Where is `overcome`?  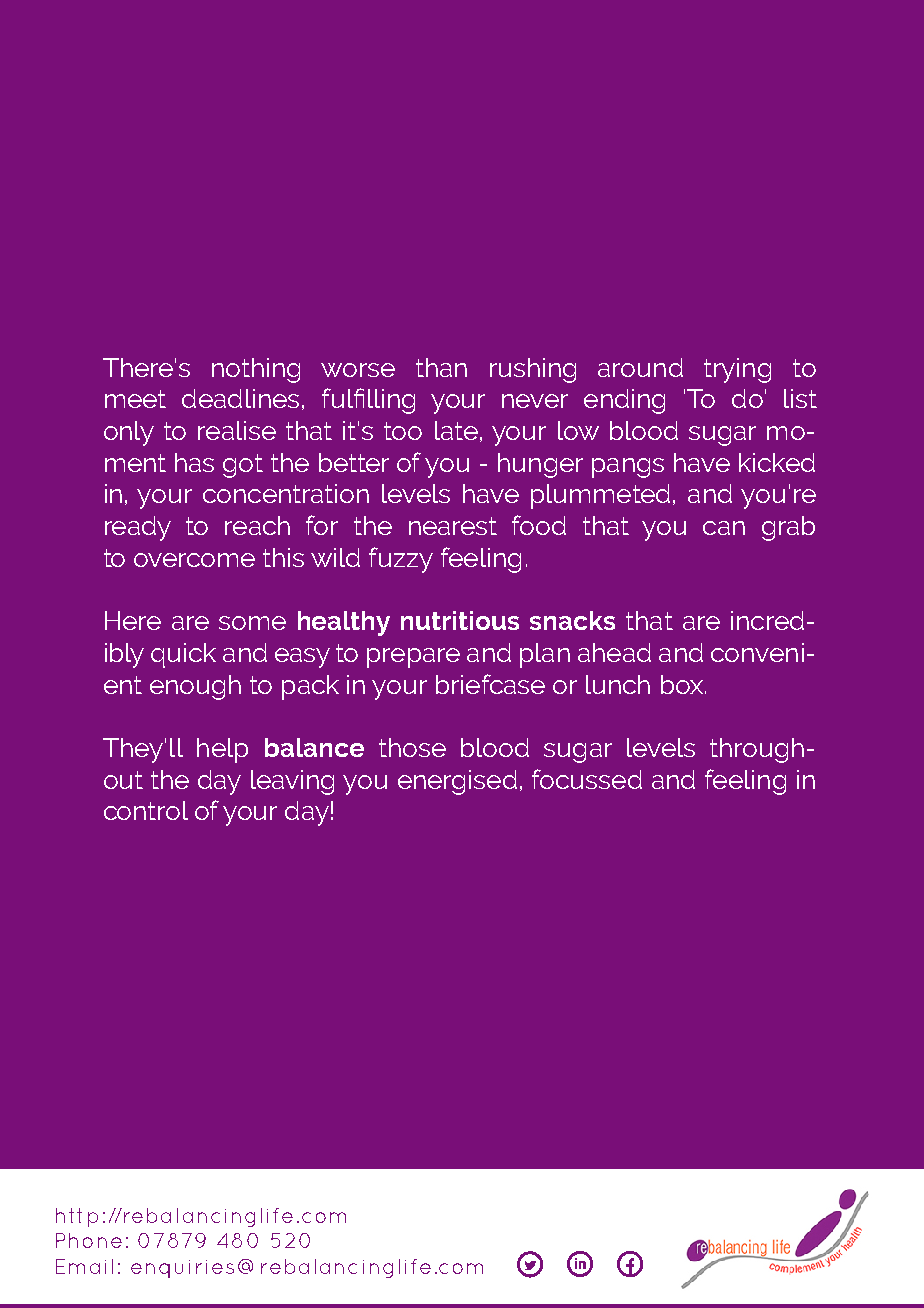 overcome is located at coordinates (194, 560).
